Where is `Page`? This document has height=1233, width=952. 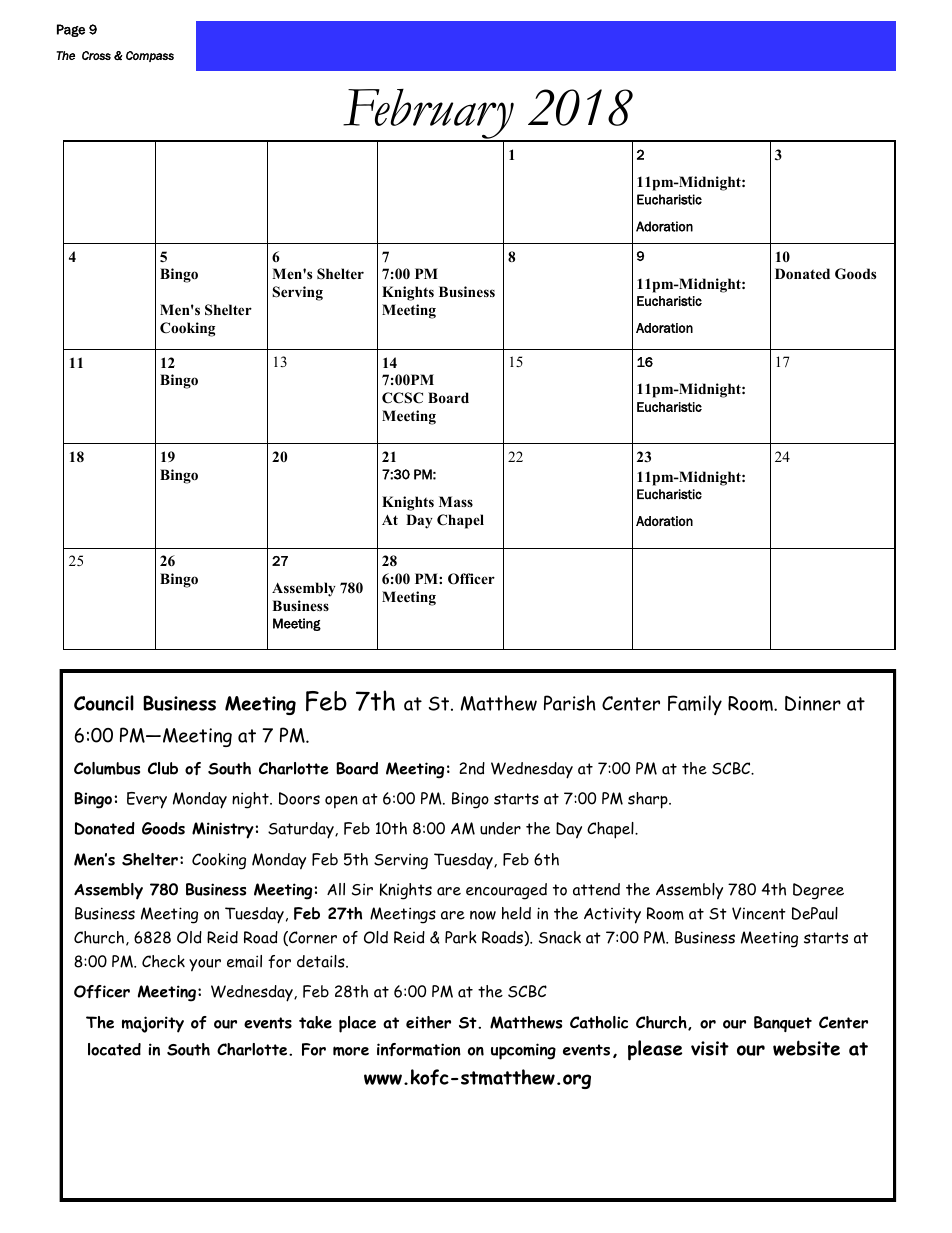 Page is located at coordinates (71, 30).
